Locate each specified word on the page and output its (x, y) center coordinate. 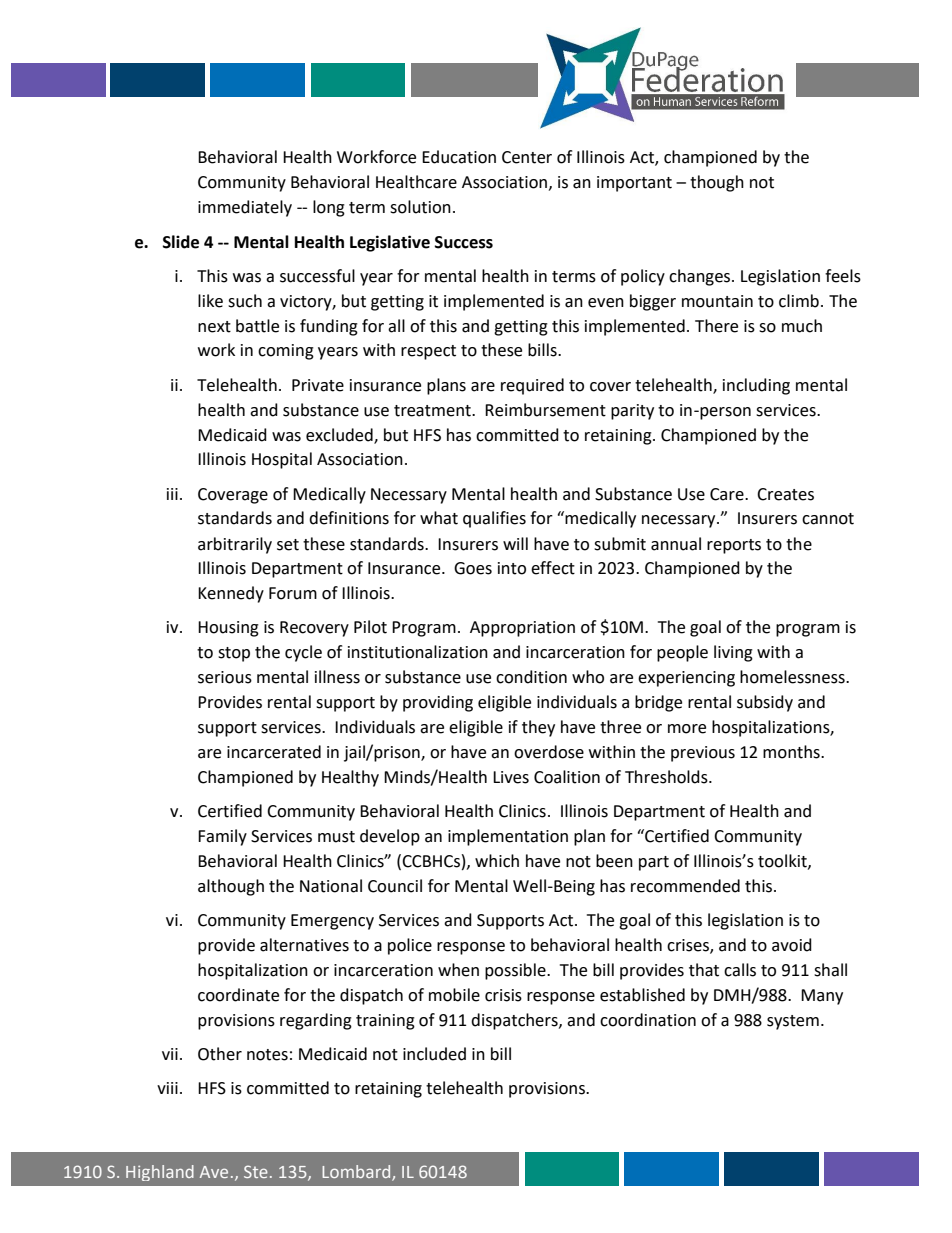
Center (527, 157)
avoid (792, 945)
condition (531, 677)
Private (318, 385)
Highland (160, 1173)
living (733, 653)
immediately (245, 208)
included (434, 1054)
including (756, 386)
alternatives (304, 945)
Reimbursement (545, 410)
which (497, 861)
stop (234, 654)
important (634, 184)
